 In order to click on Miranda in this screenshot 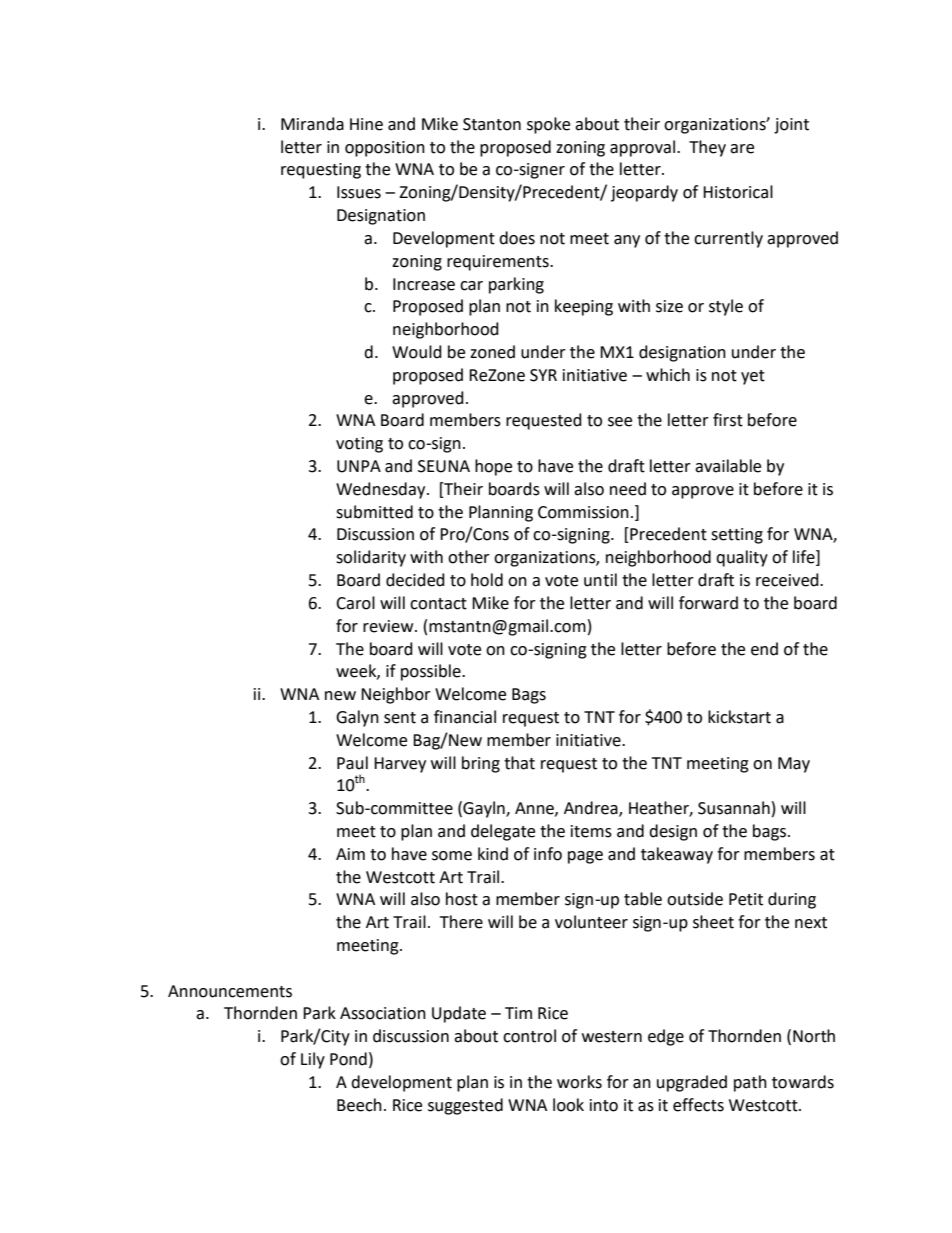, I will do `click(312, 124)`.
